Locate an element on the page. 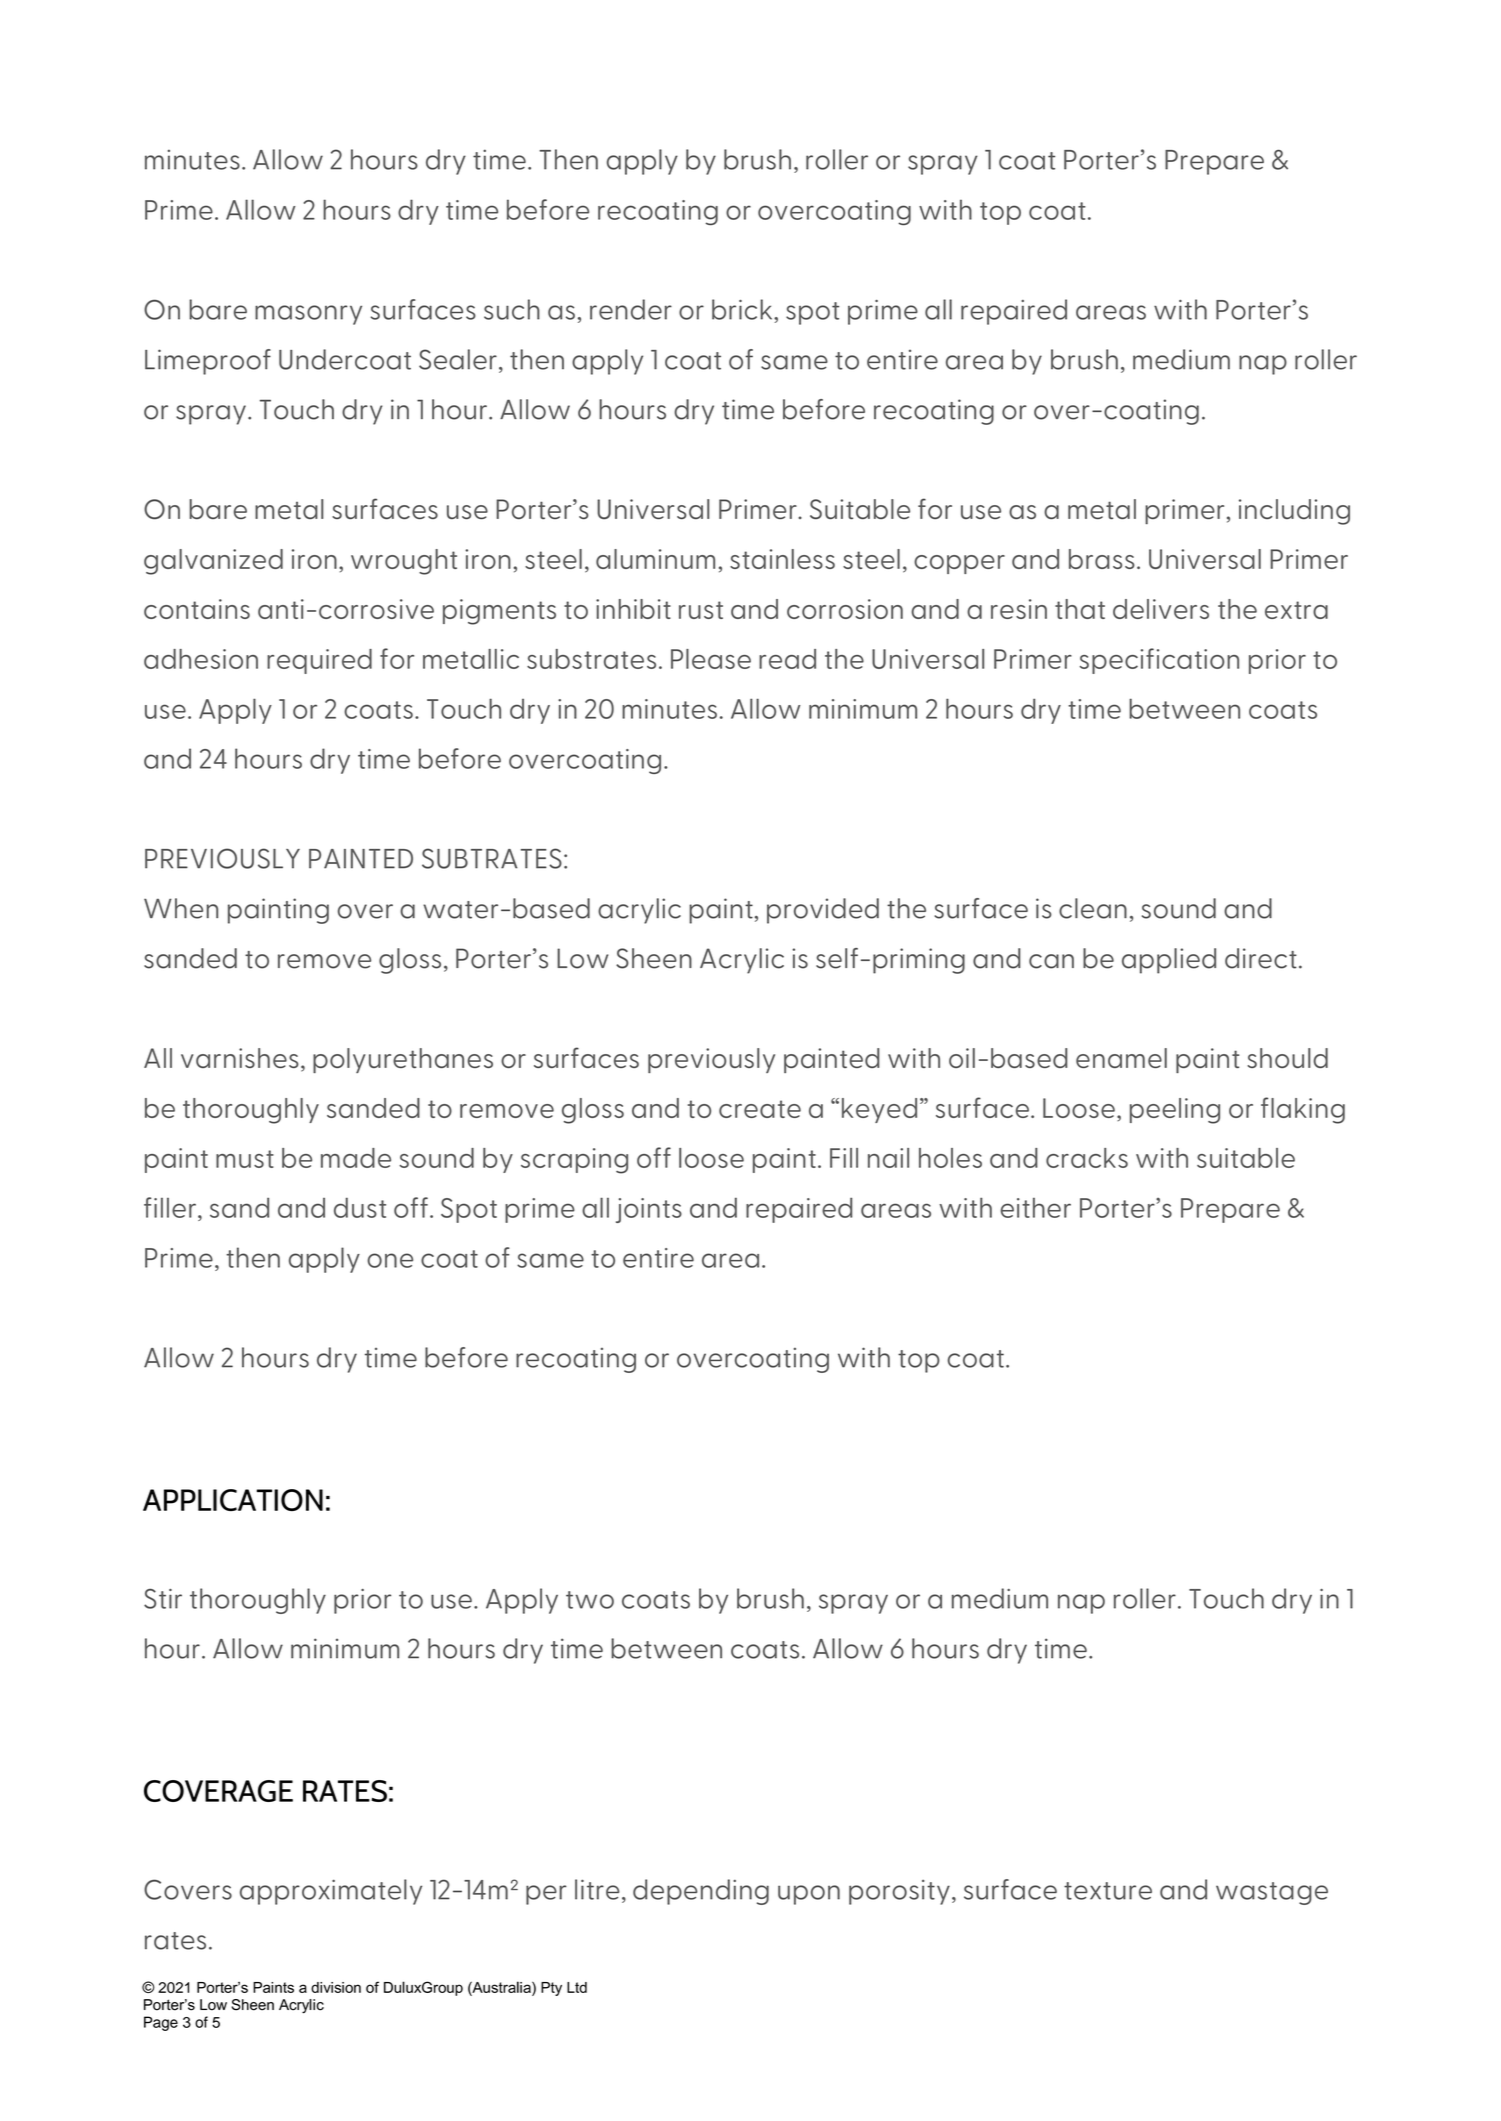 The image size is (1501, 2121). division is located at coordinates (336, 1987).
